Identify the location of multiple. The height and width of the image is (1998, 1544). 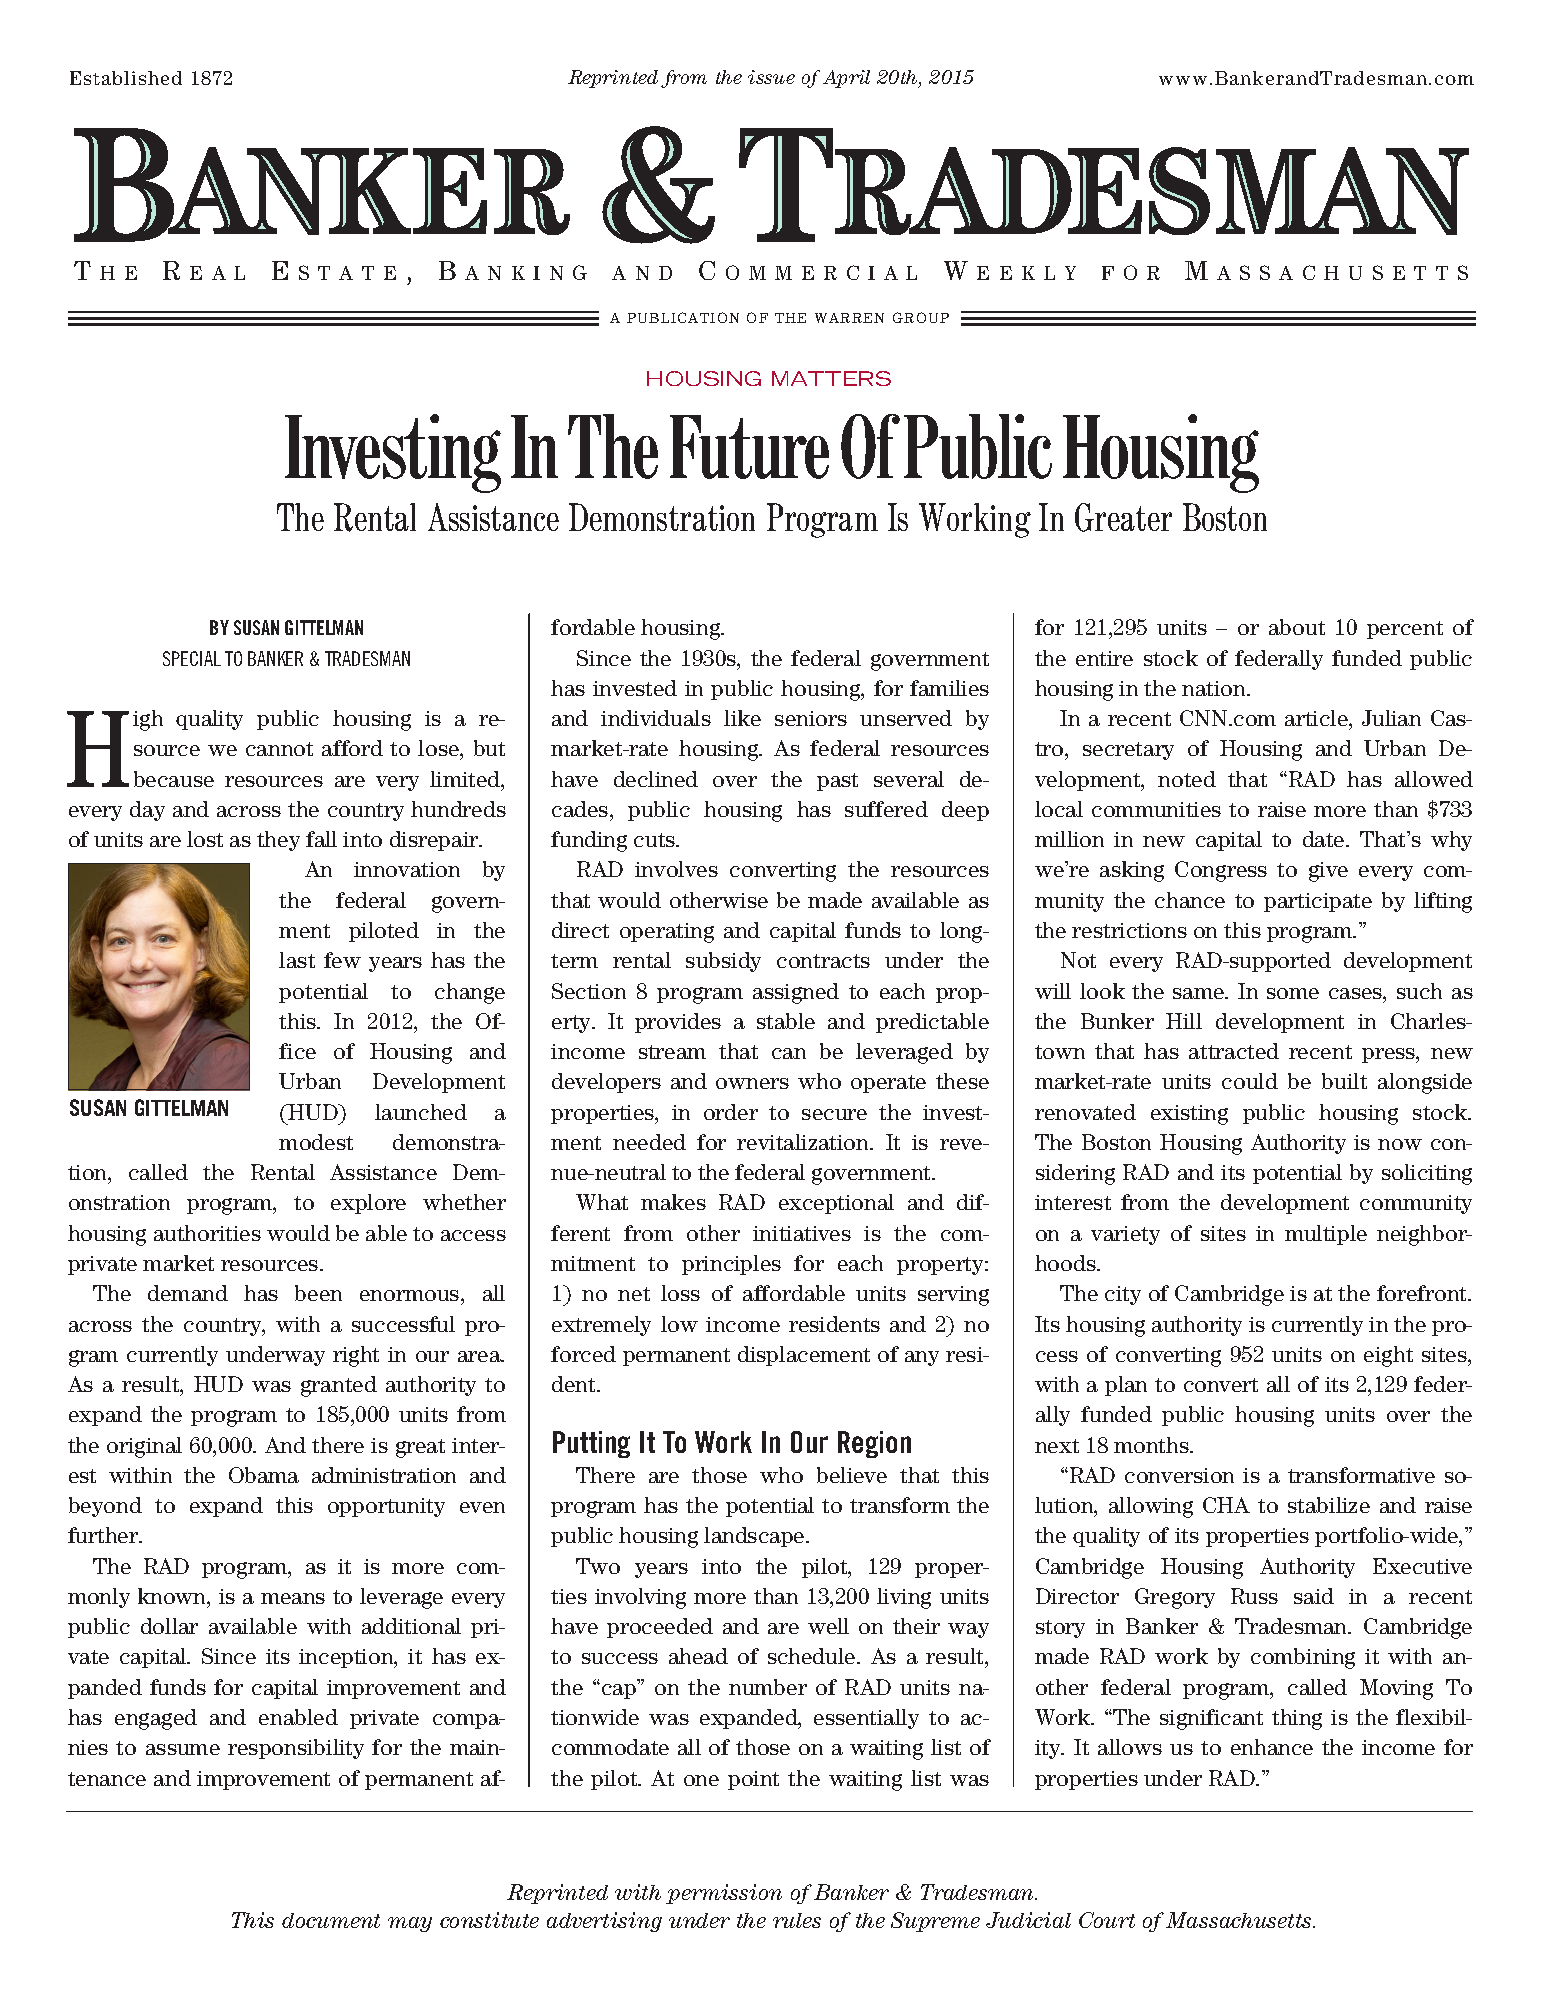
(1326, 1235).
